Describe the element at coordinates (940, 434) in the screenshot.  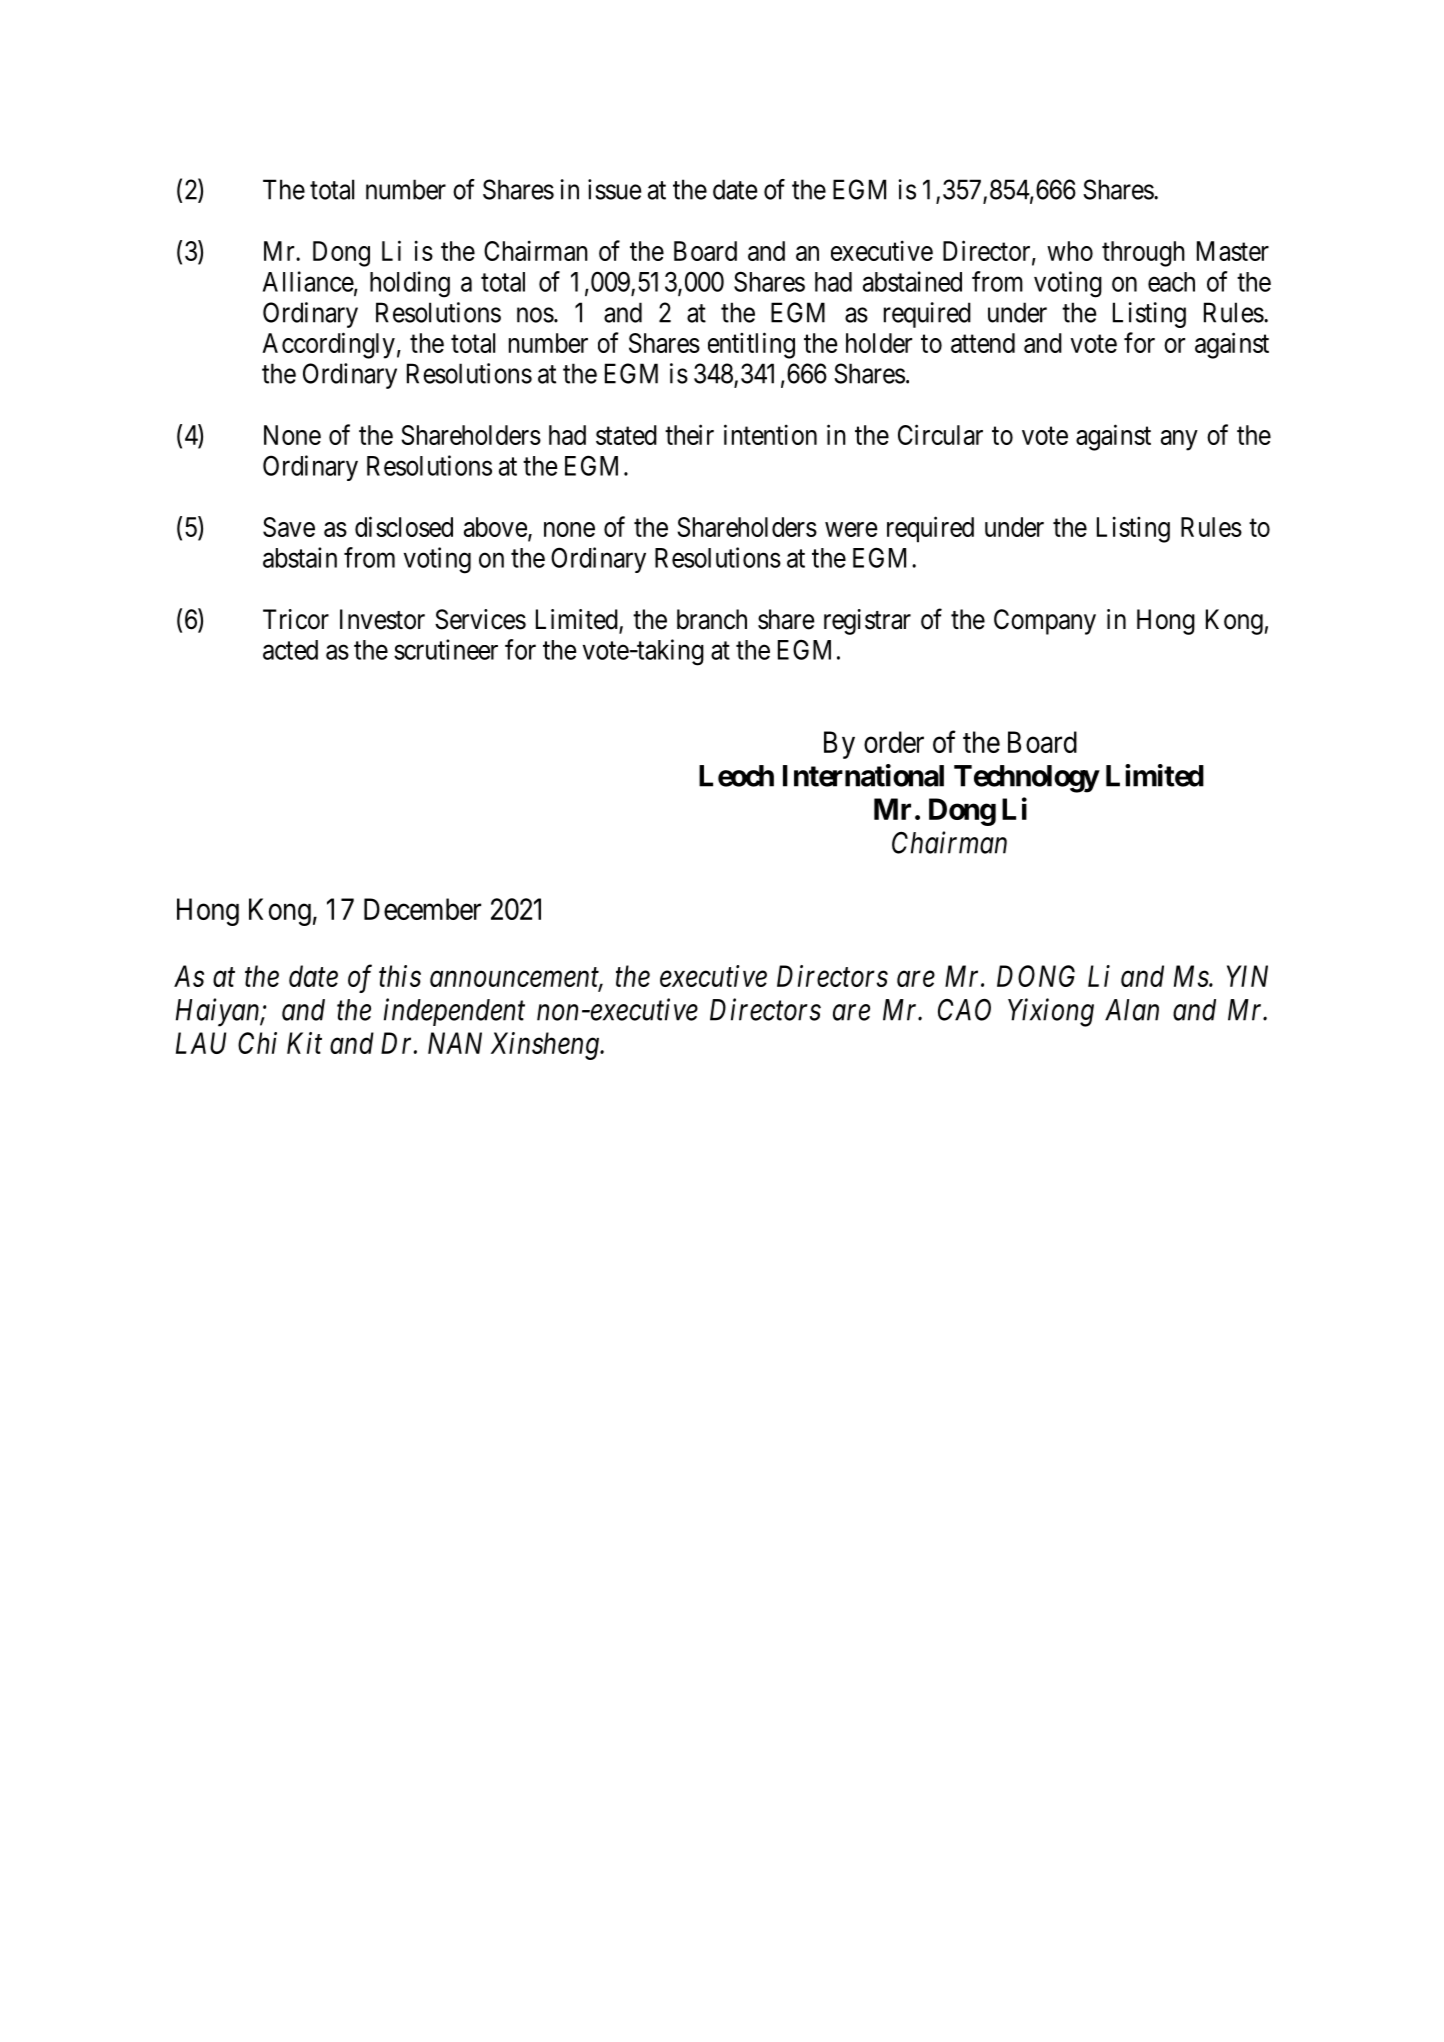
I see `Circular` at that location.
